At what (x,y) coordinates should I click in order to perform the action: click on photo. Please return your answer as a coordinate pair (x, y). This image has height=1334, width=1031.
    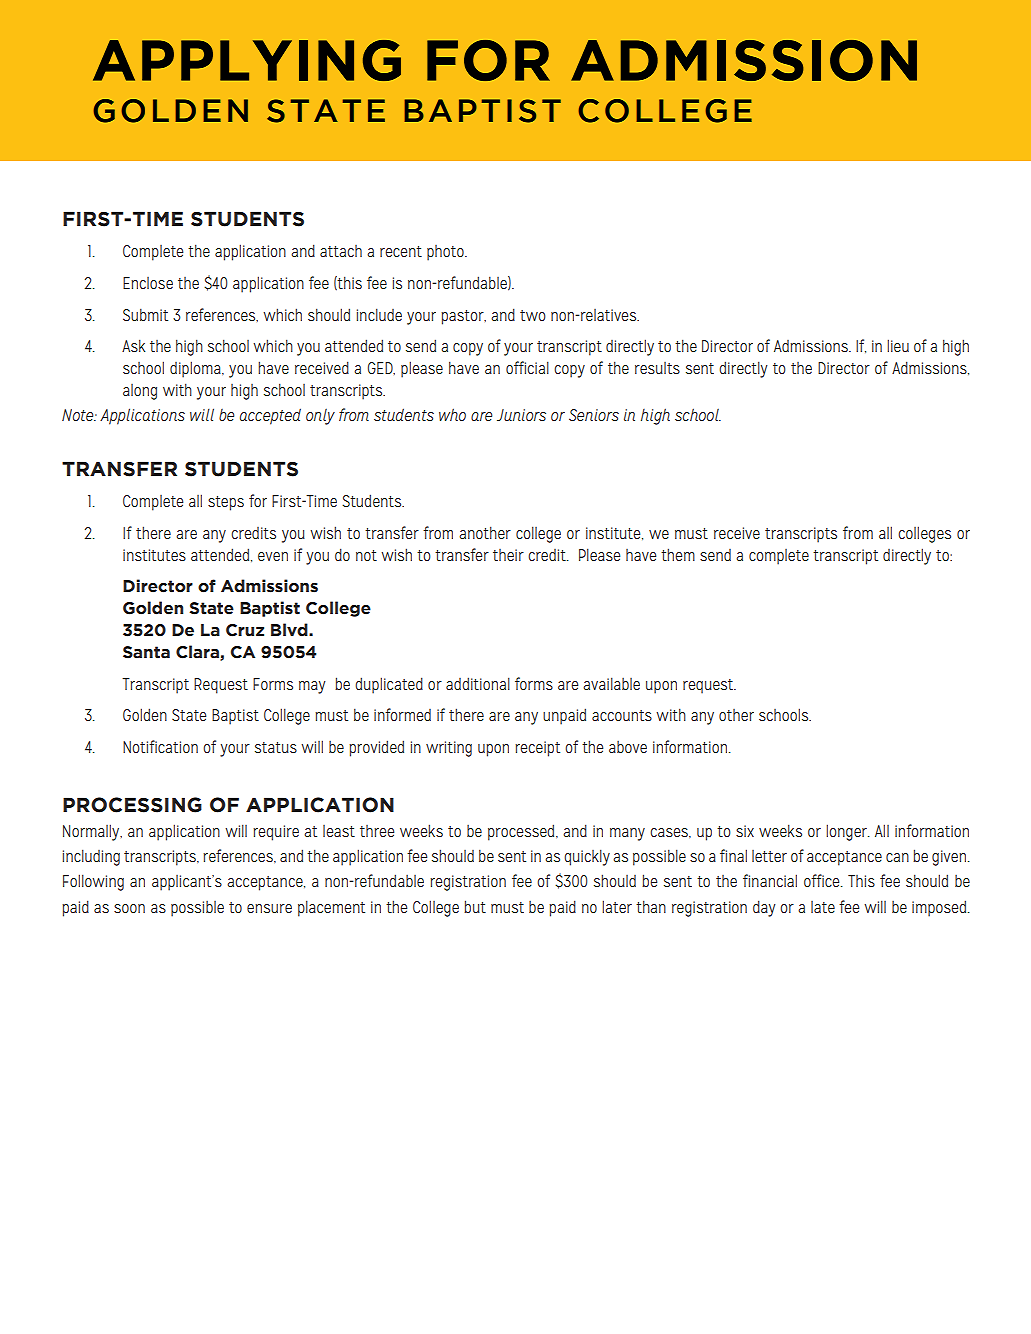
    Looking at the image, I should click on (446, 253).
